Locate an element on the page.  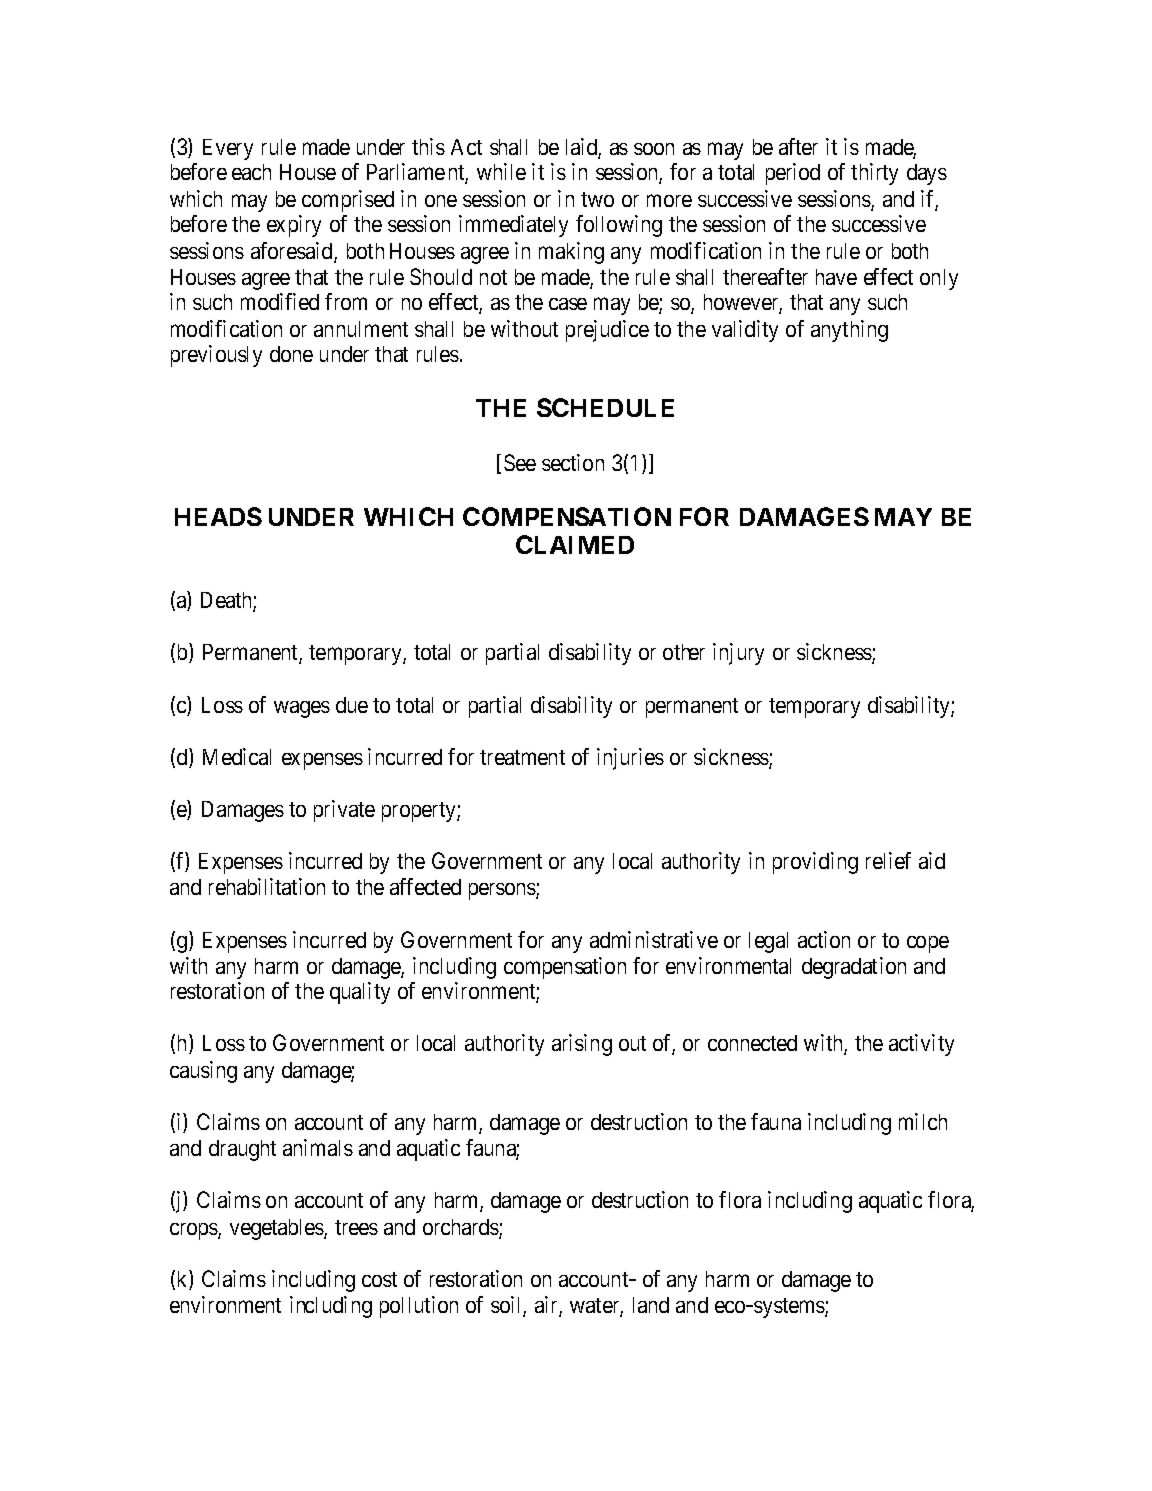
vegetables is located at coordinates (277, 1229).
